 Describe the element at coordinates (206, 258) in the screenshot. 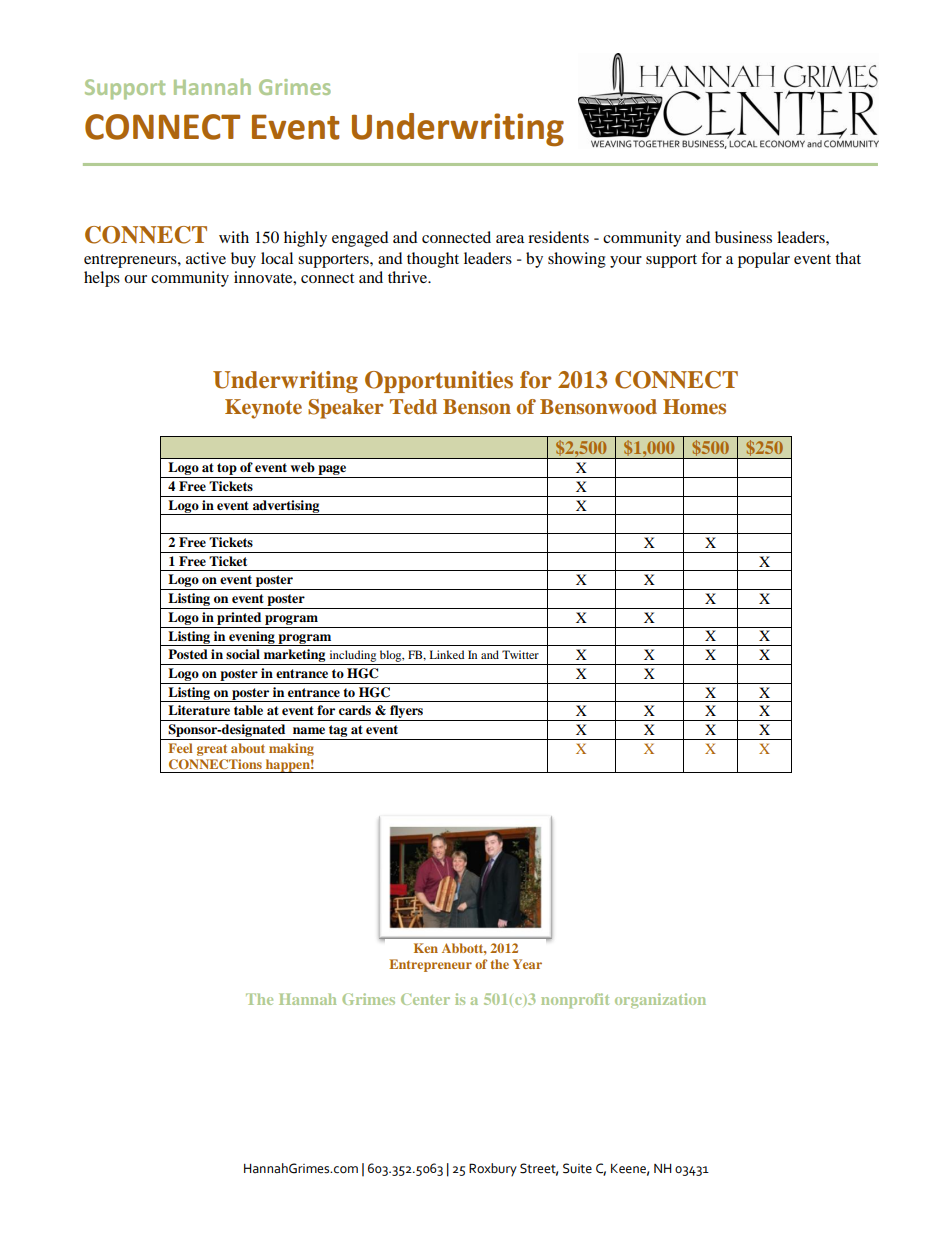

I see `active` at that location.
